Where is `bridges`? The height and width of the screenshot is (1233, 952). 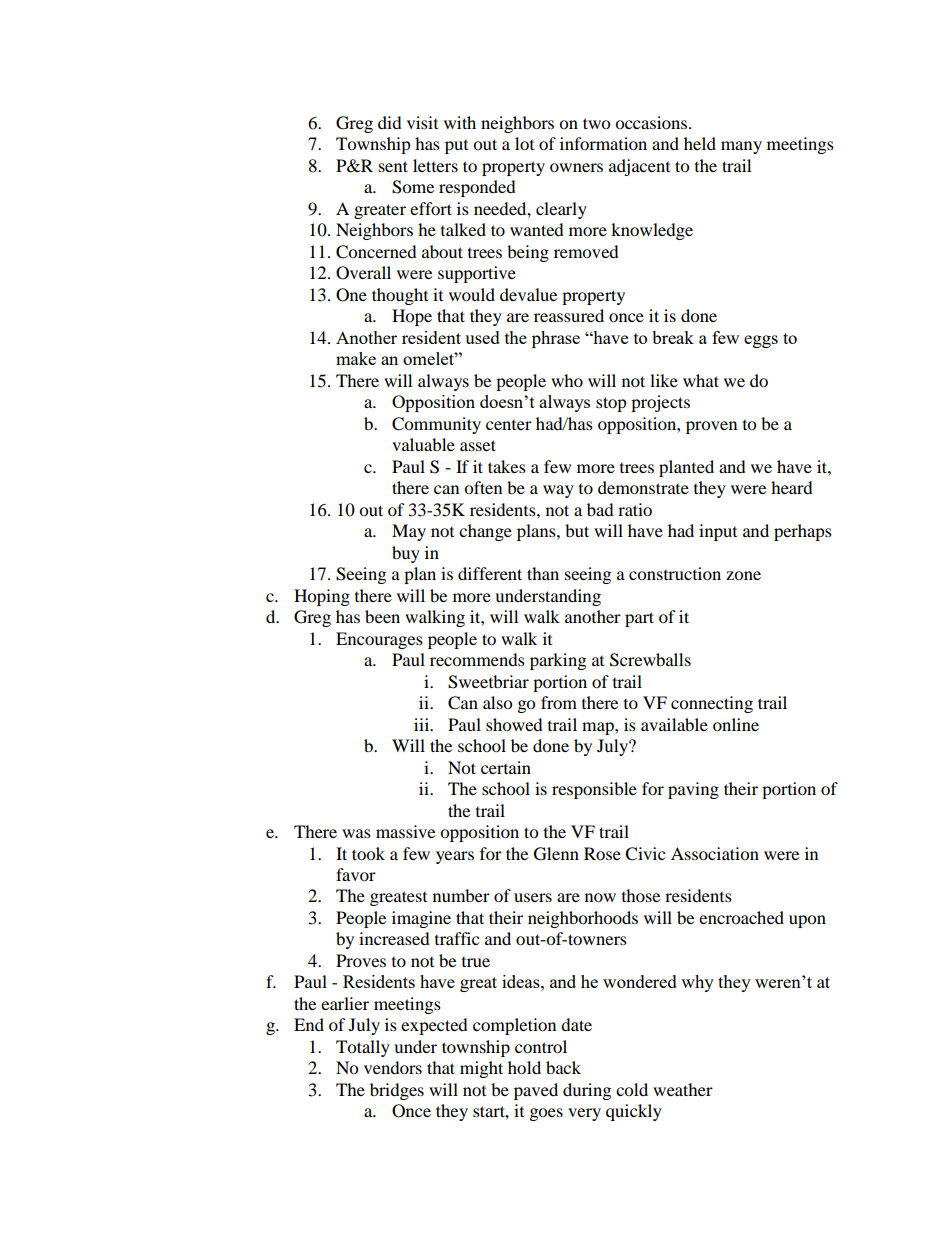
bridges is located at coordinates (397, 1091).
